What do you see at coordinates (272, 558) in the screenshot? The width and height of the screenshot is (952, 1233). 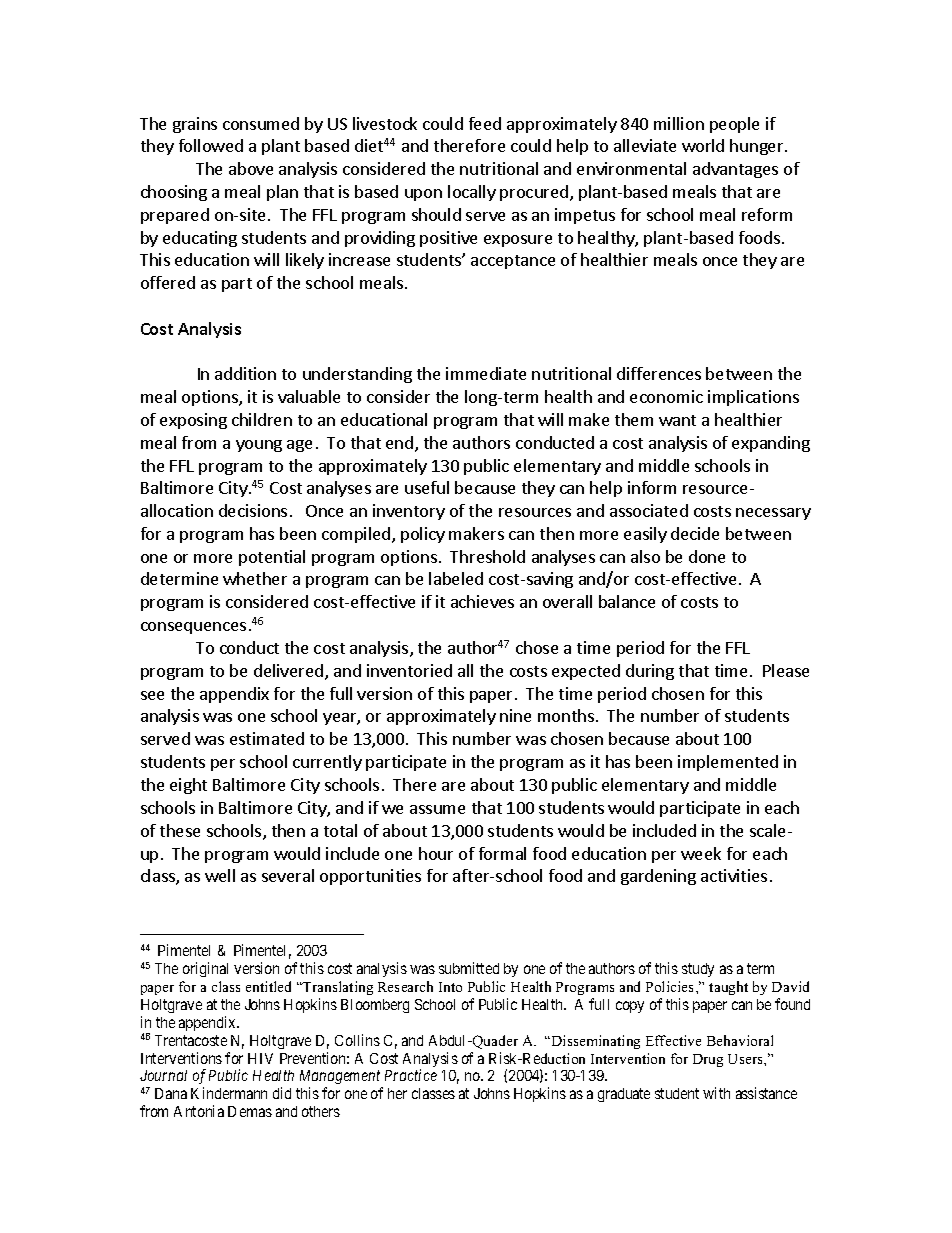 I see `potential` at bounding box center [272, 558].
